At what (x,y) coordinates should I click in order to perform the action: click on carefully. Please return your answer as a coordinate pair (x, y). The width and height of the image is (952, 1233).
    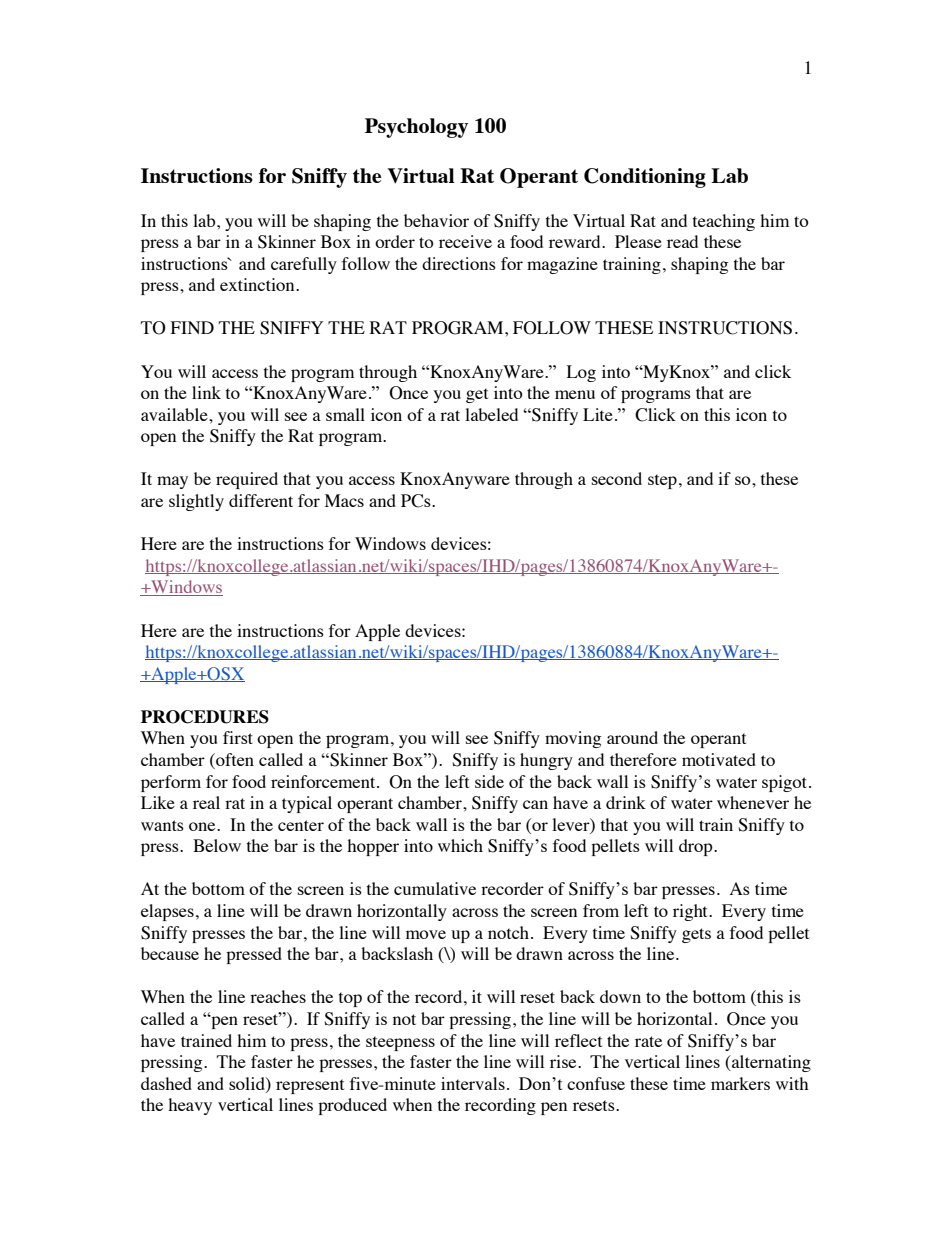
    Looking at the image, I should click on (304, 265).
